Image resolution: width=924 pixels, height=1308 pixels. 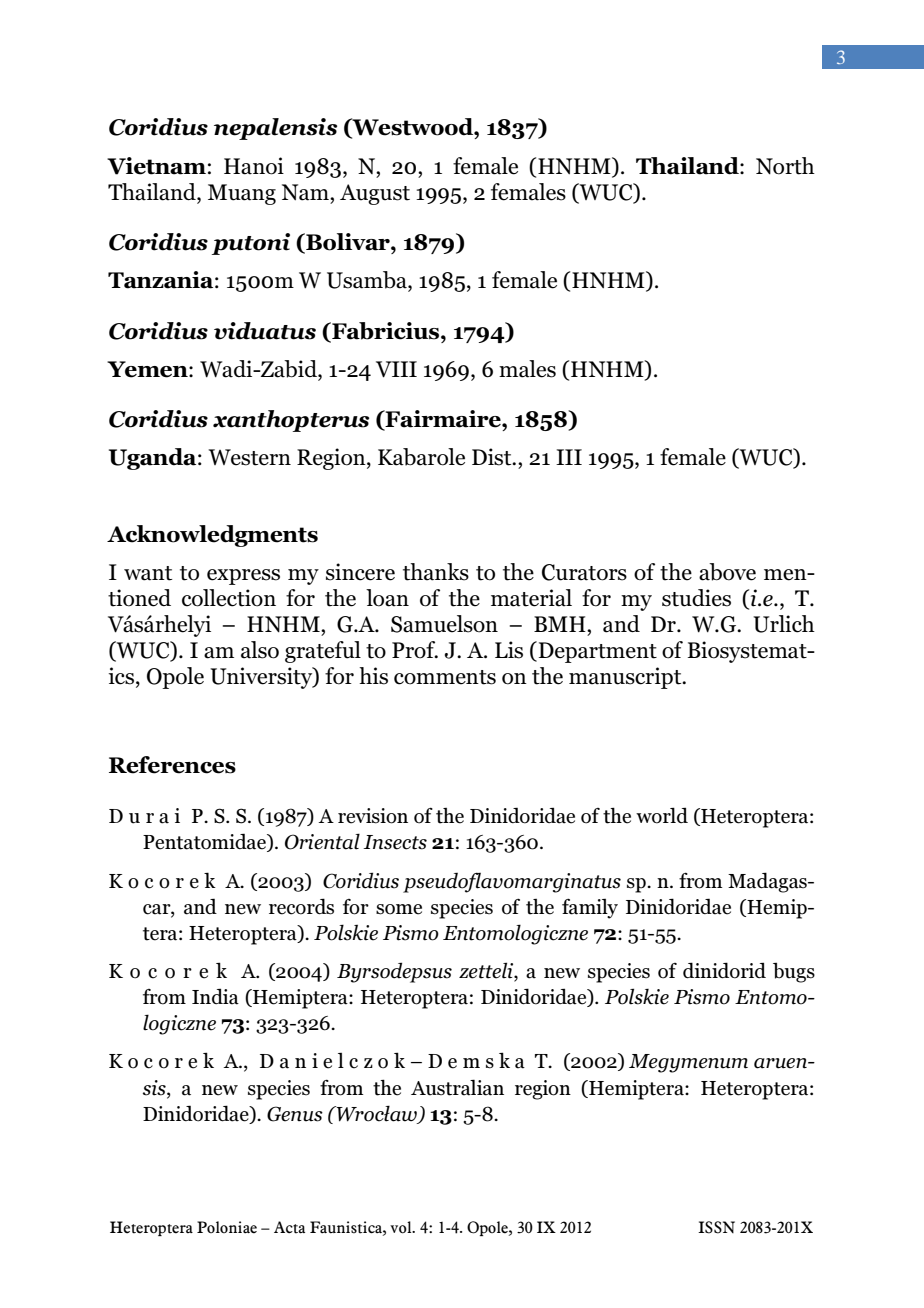 I want to click on North, so click(x=785, y=166).
